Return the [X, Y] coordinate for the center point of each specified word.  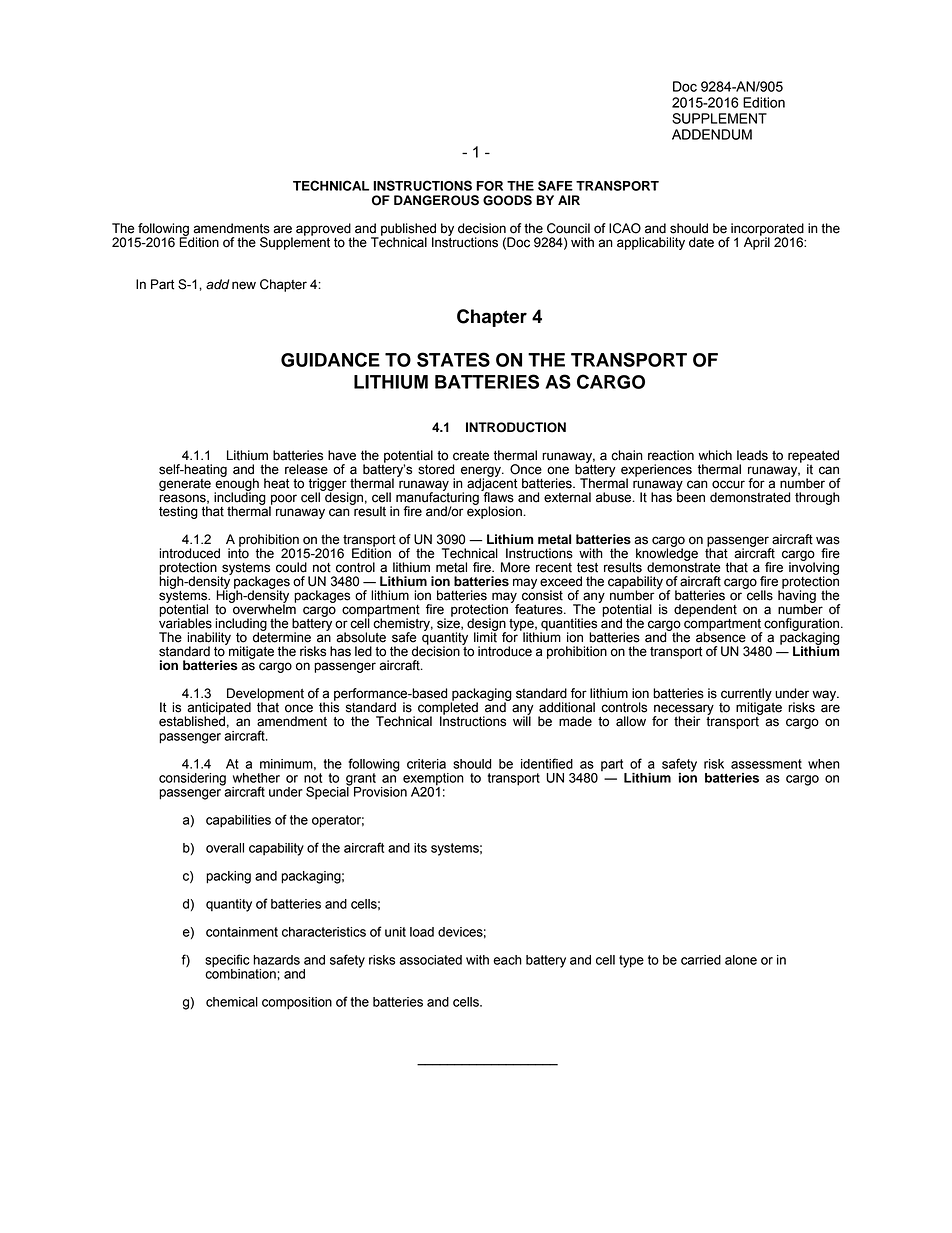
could [291, 567]
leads [752, 455]
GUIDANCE [330, 359]
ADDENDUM [712, 134]
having [797, 596]
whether [256, 778]
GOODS [507, 200]
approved [323, 229]
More [515, 567]
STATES [453, 359]
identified [547, 763]
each [507, 960]
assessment [766, 764]
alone [741, 960]
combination [240, 972]
